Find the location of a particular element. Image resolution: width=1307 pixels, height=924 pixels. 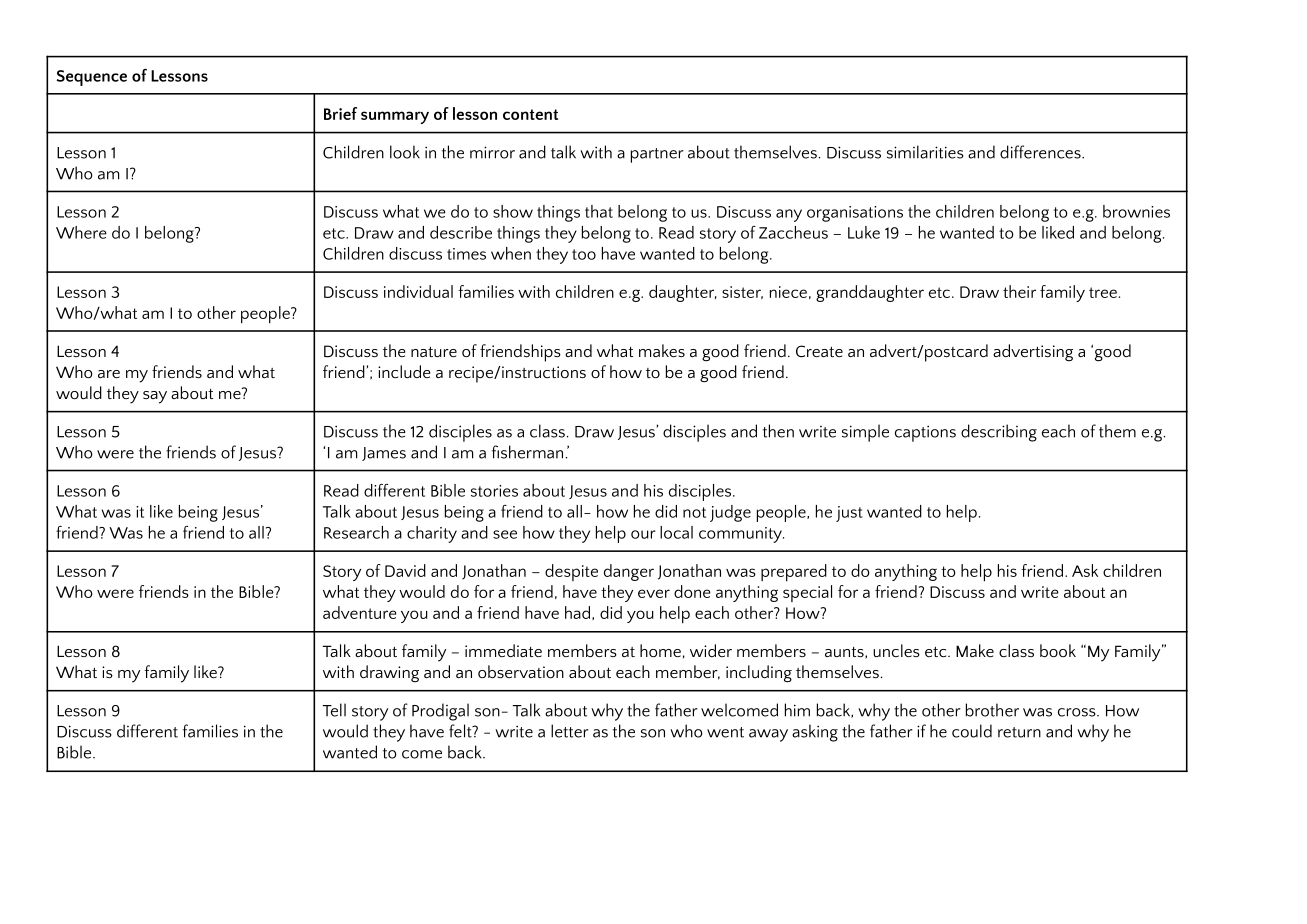

describing is located at coordinates (999, 433).
